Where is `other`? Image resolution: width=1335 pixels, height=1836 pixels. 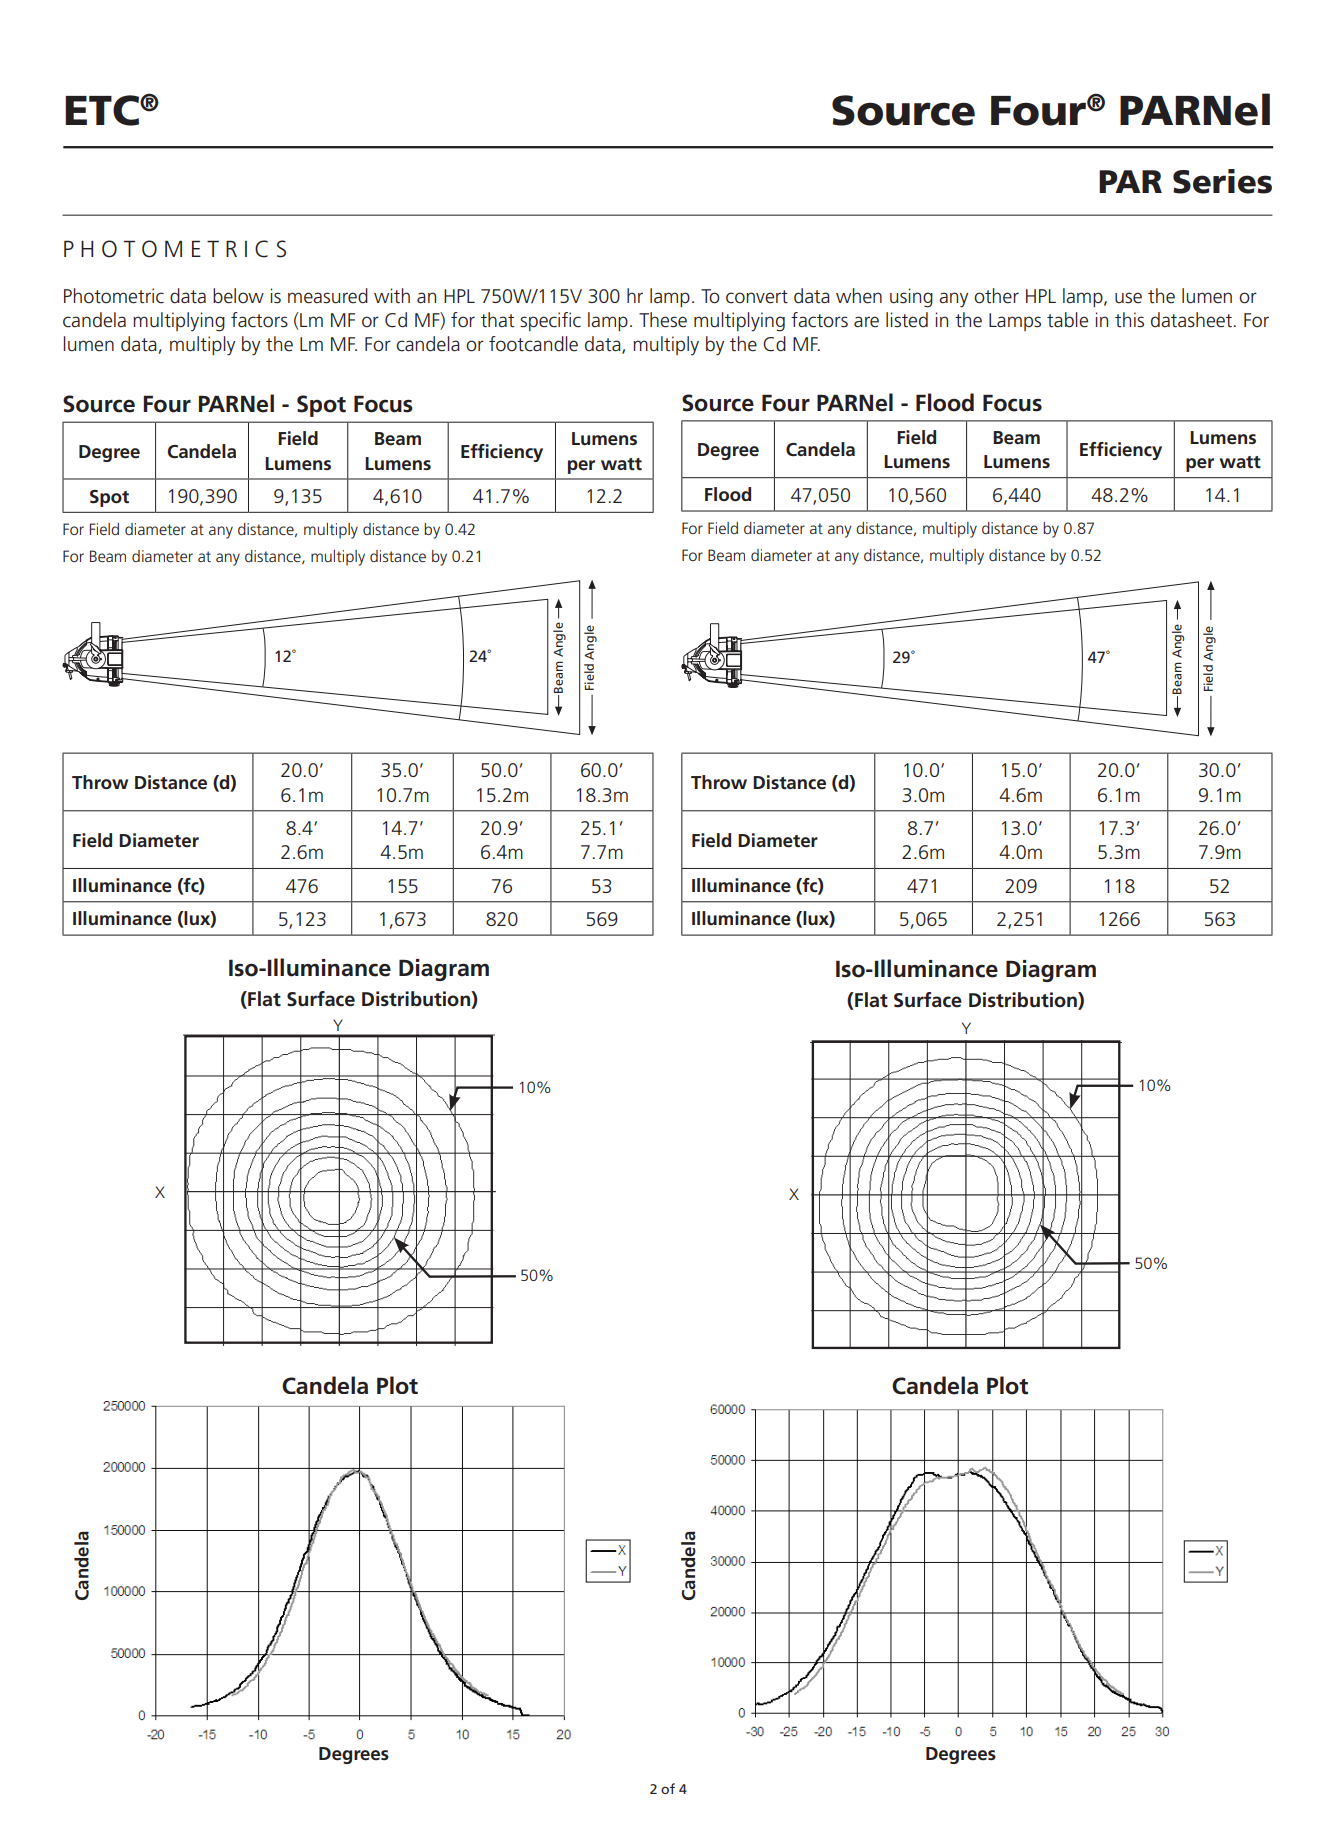 other is located at coordinates (996, 296).
